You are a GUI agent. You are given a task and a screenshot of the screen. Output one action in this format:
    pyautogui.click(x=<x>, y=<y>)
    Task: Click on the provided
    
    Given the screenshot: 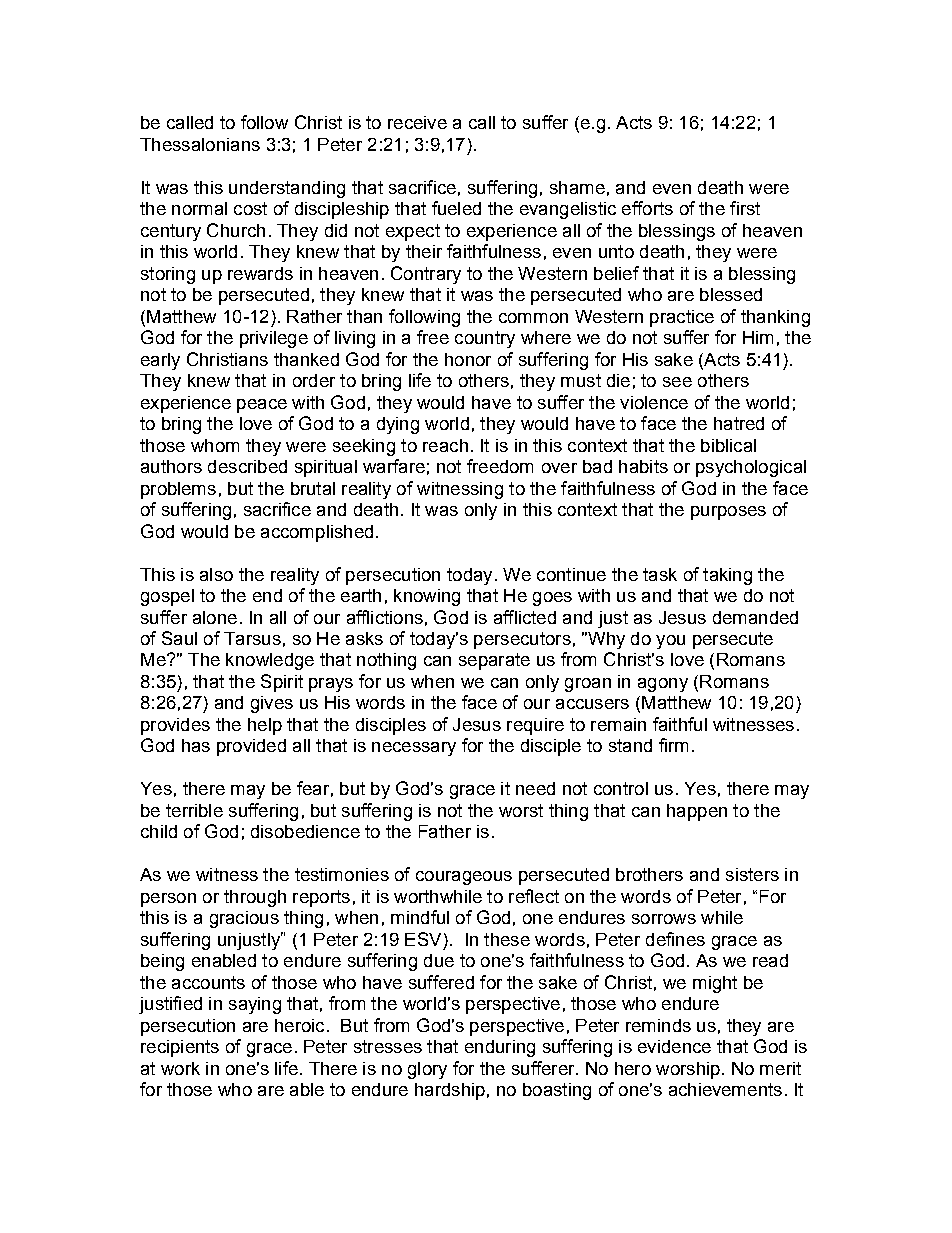 What is the action you would take?
    pyautogui.click(x=251, y=747)
